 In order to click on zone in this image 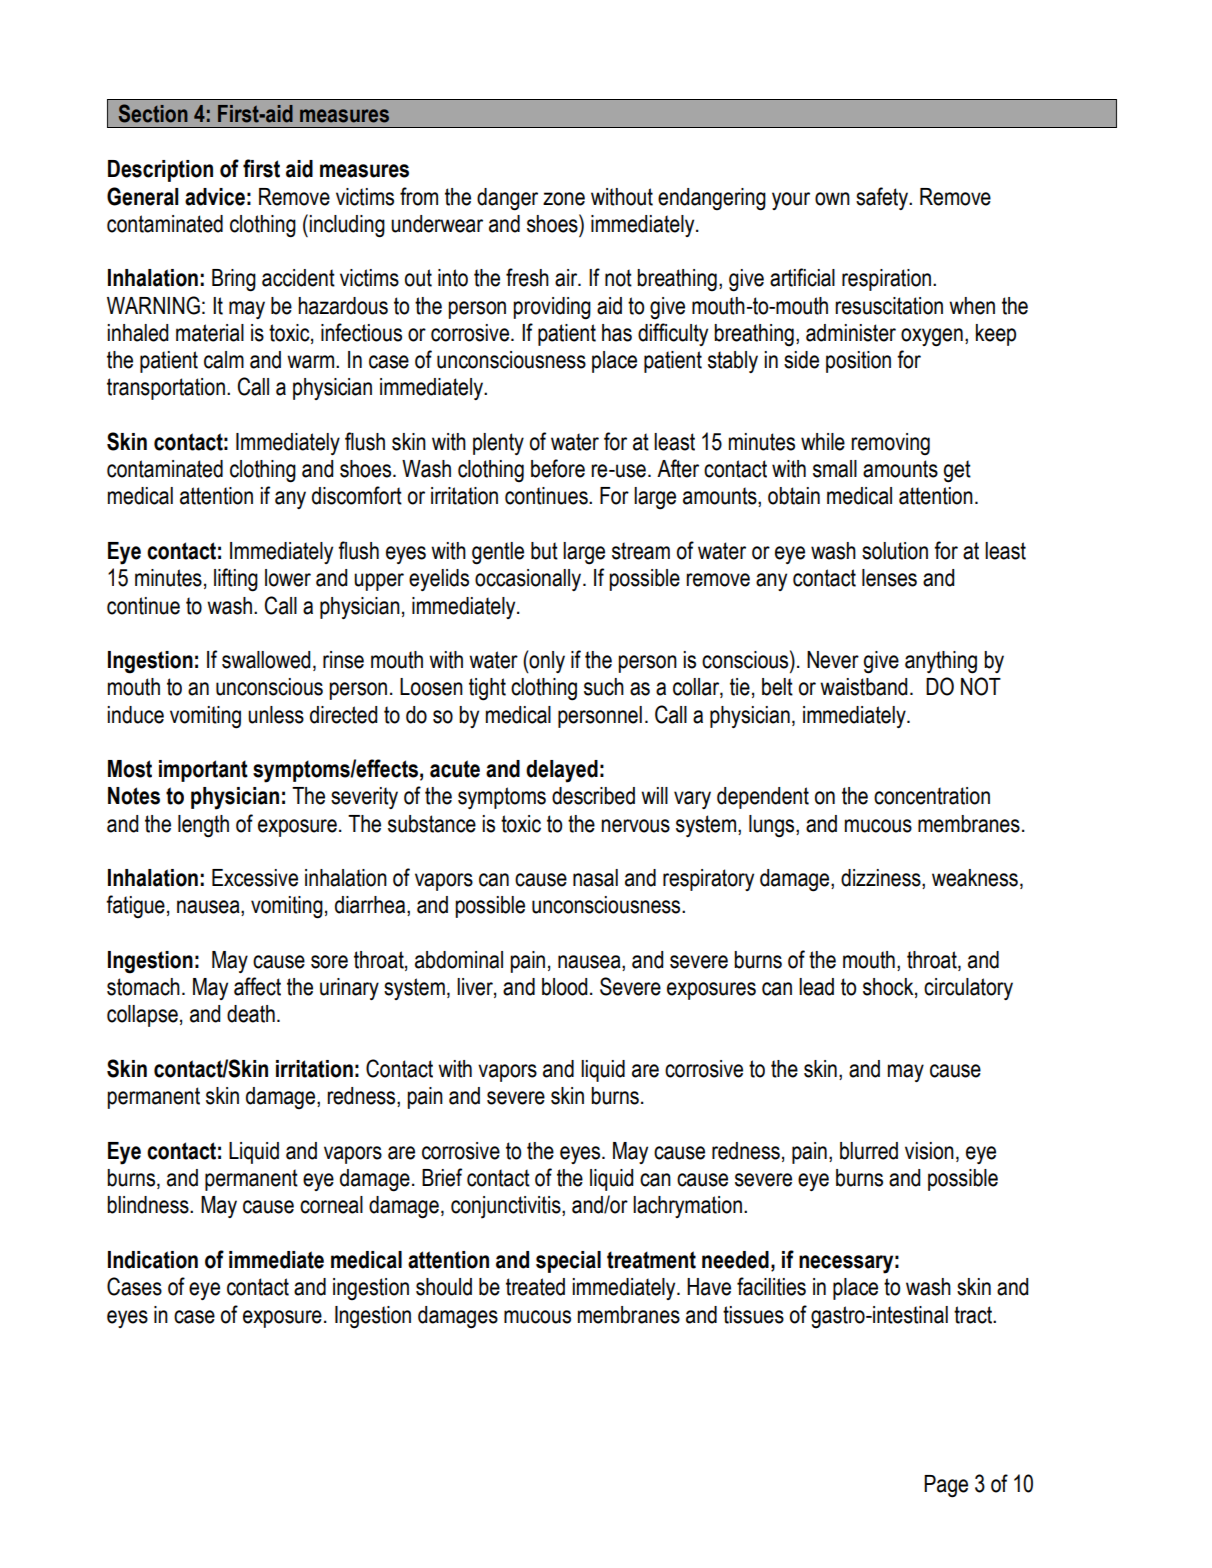, I will do `click(564, 199)`.
